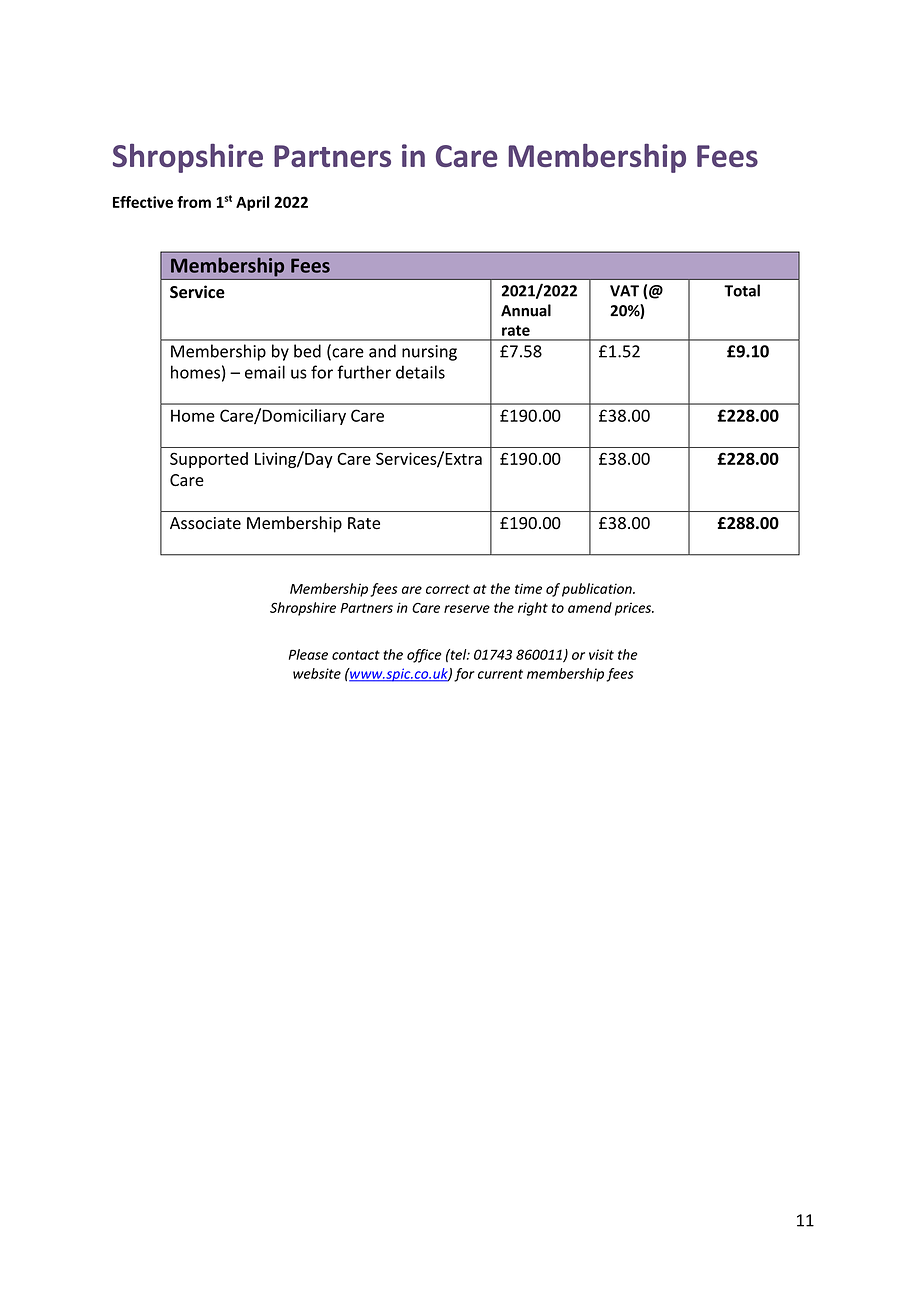 Image resolution: width=924 pixels, height=1307 pixels. I want to click on VAT, so click(624, 291).
